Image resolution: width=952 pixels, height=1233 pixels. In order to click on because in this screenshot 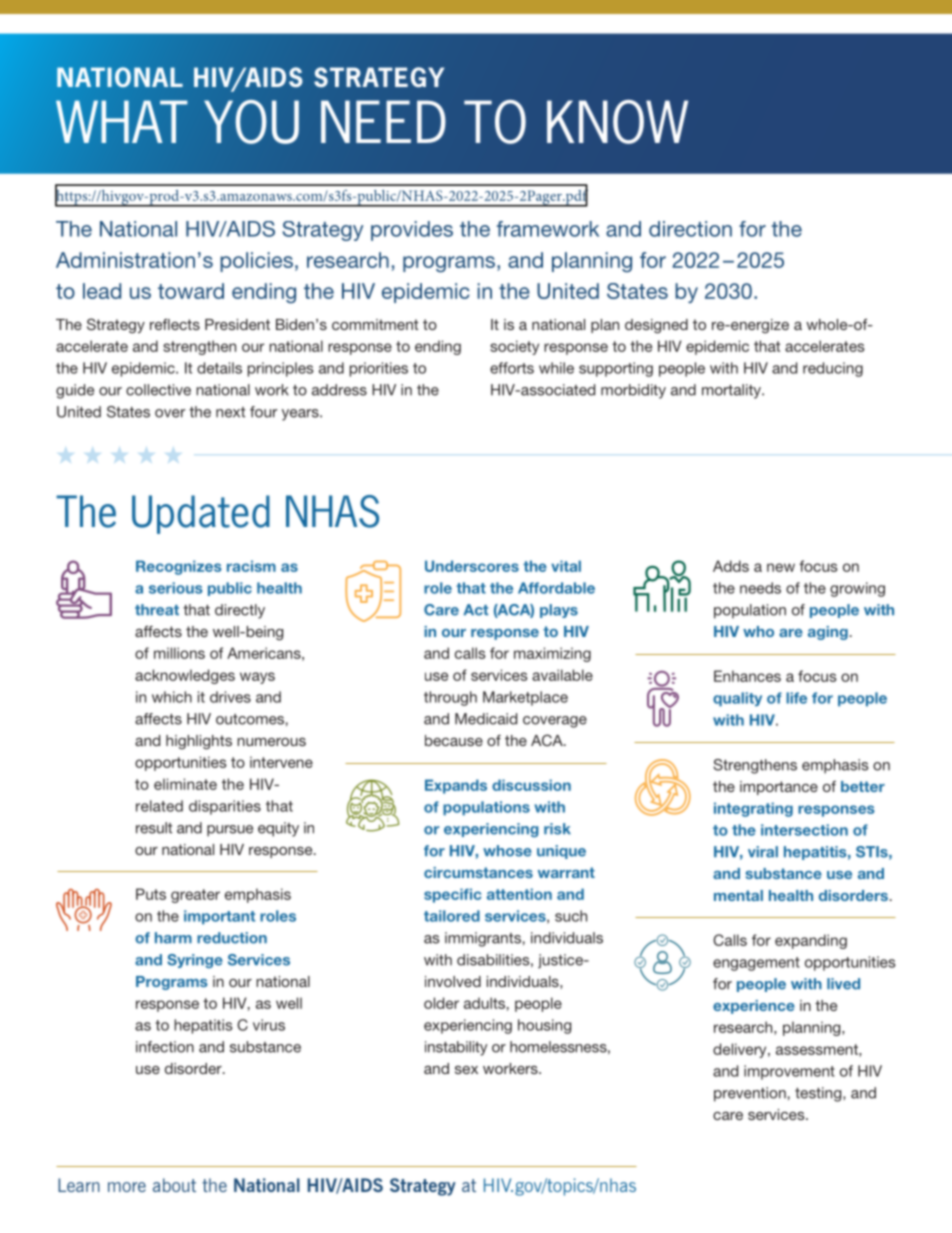, I will do `click(454, 740)`.
